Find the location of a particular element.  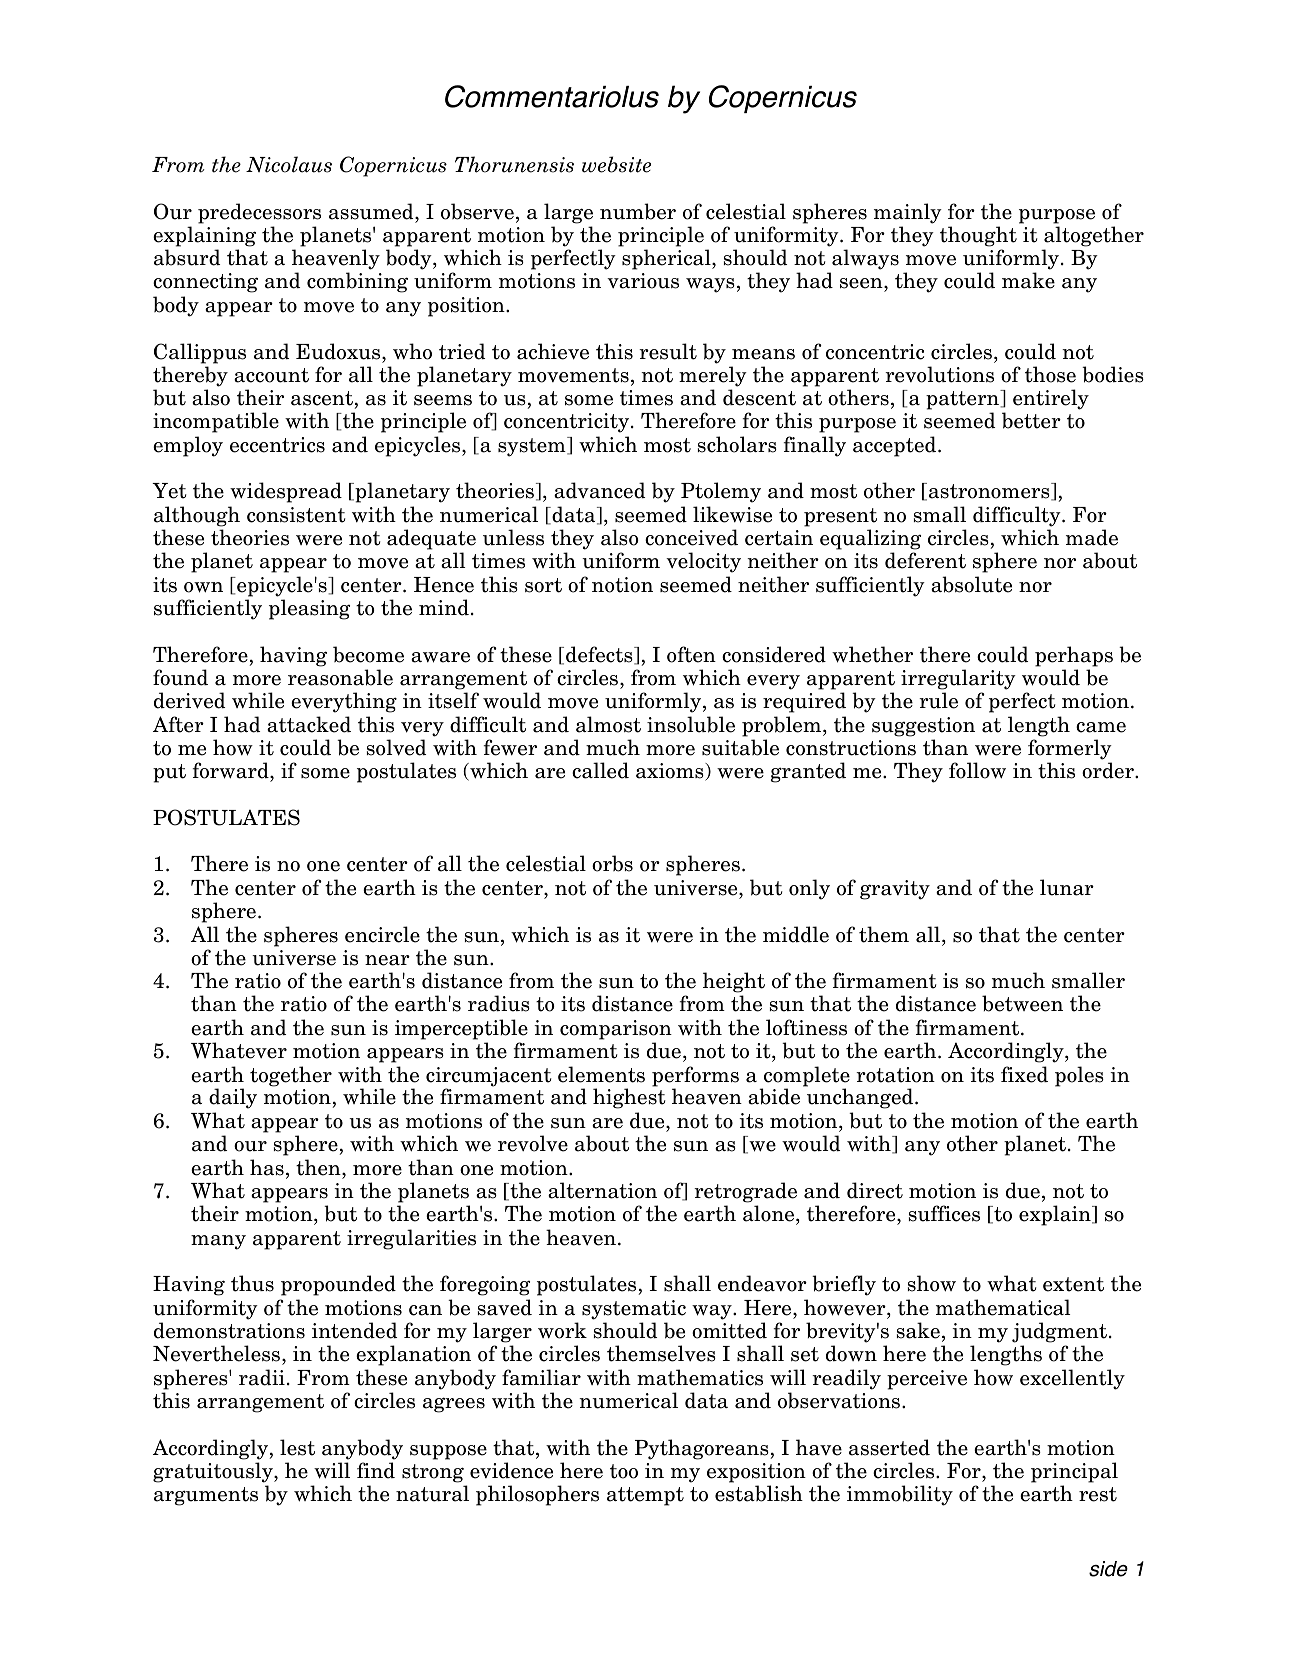

between is located at coordinates (1022, 1003).
